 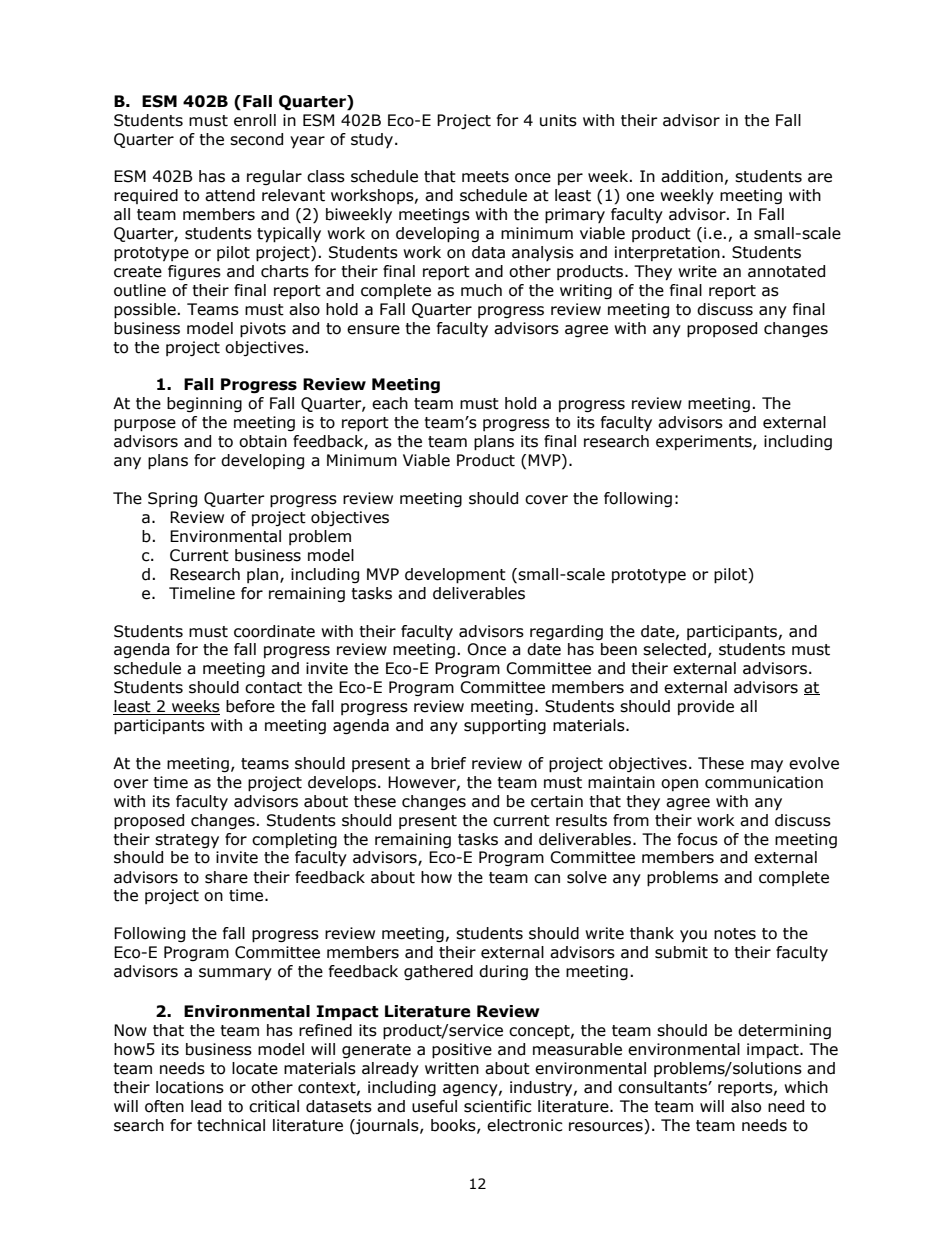 What do you see at coordinates (256, 139) in the page?
I see `second` at bounding box center [256, 139].
